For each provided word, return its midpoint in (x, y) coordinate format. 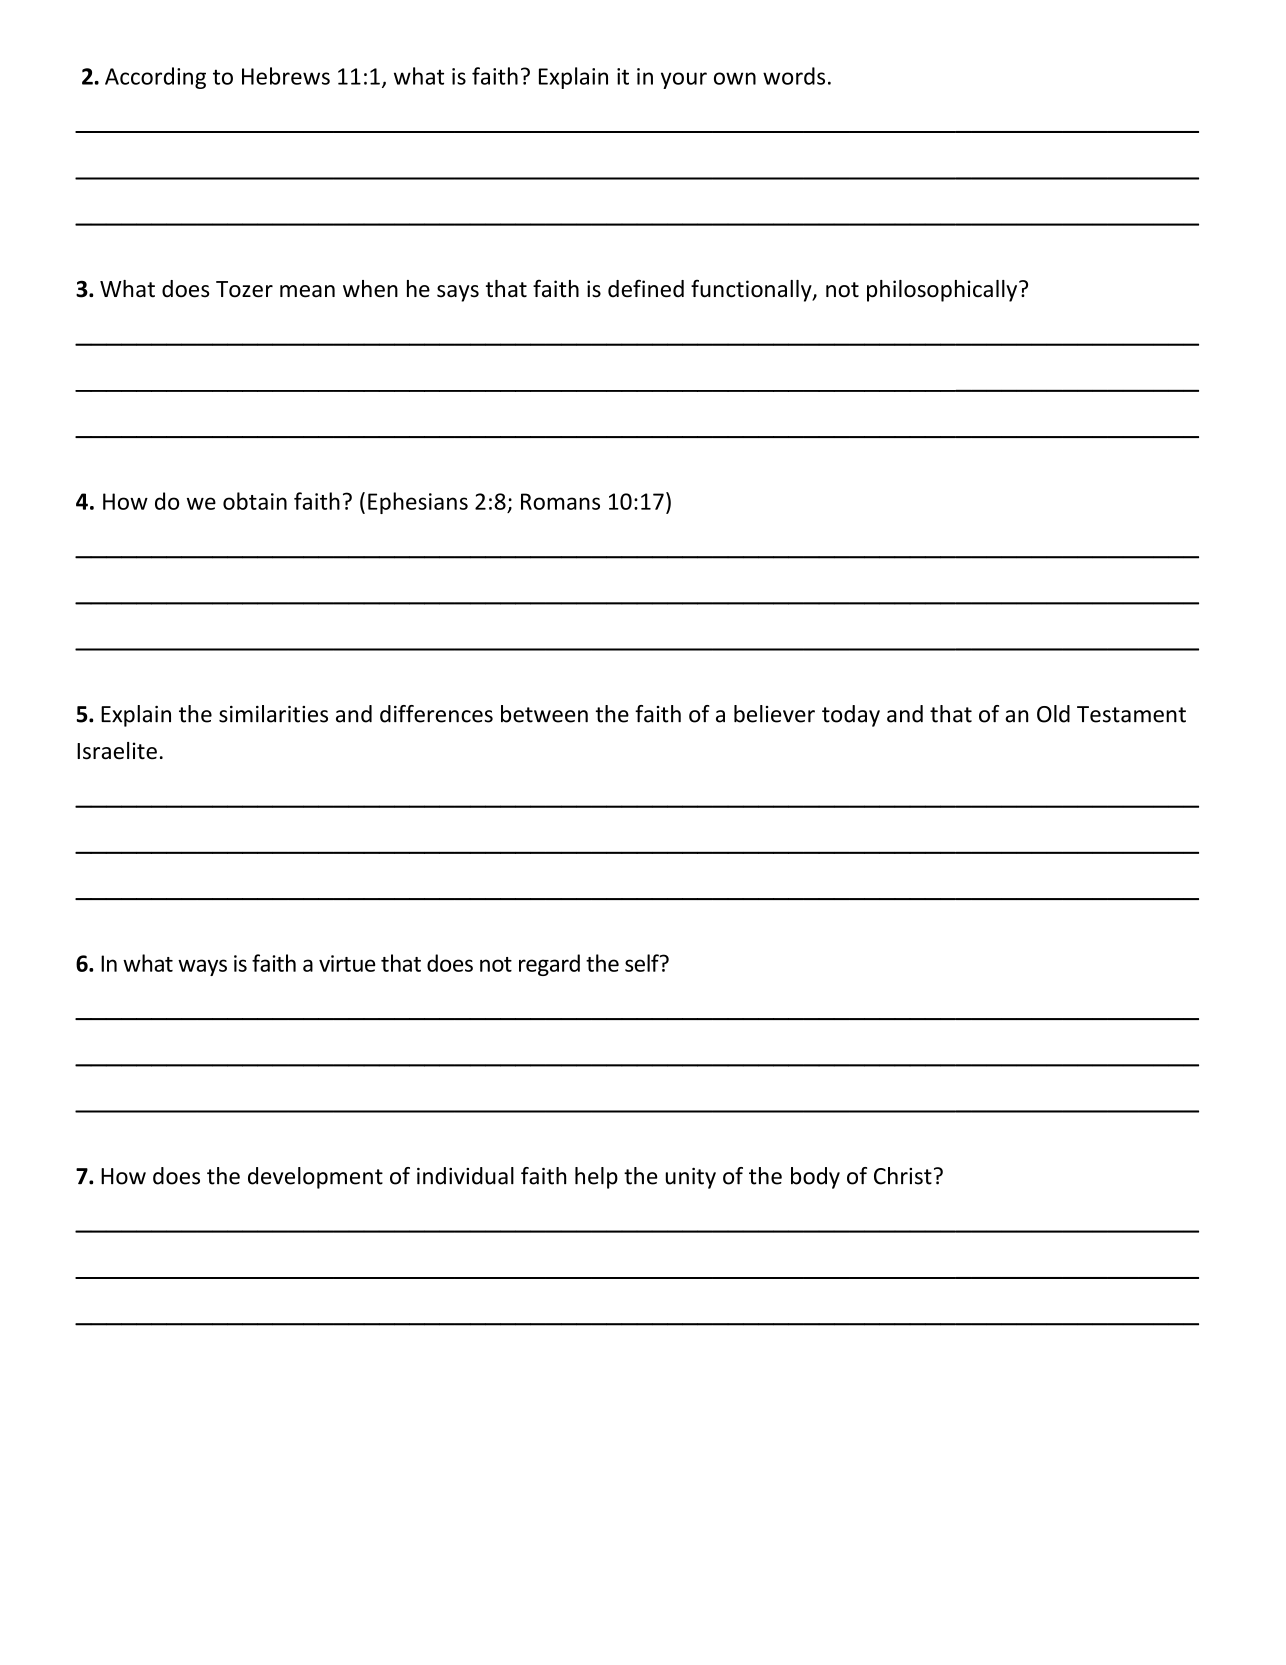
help (596, 1178)
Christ (903, 1176)
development (315, 1178)
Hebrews (286, 76)
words (794, 76)
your (684, 80)
